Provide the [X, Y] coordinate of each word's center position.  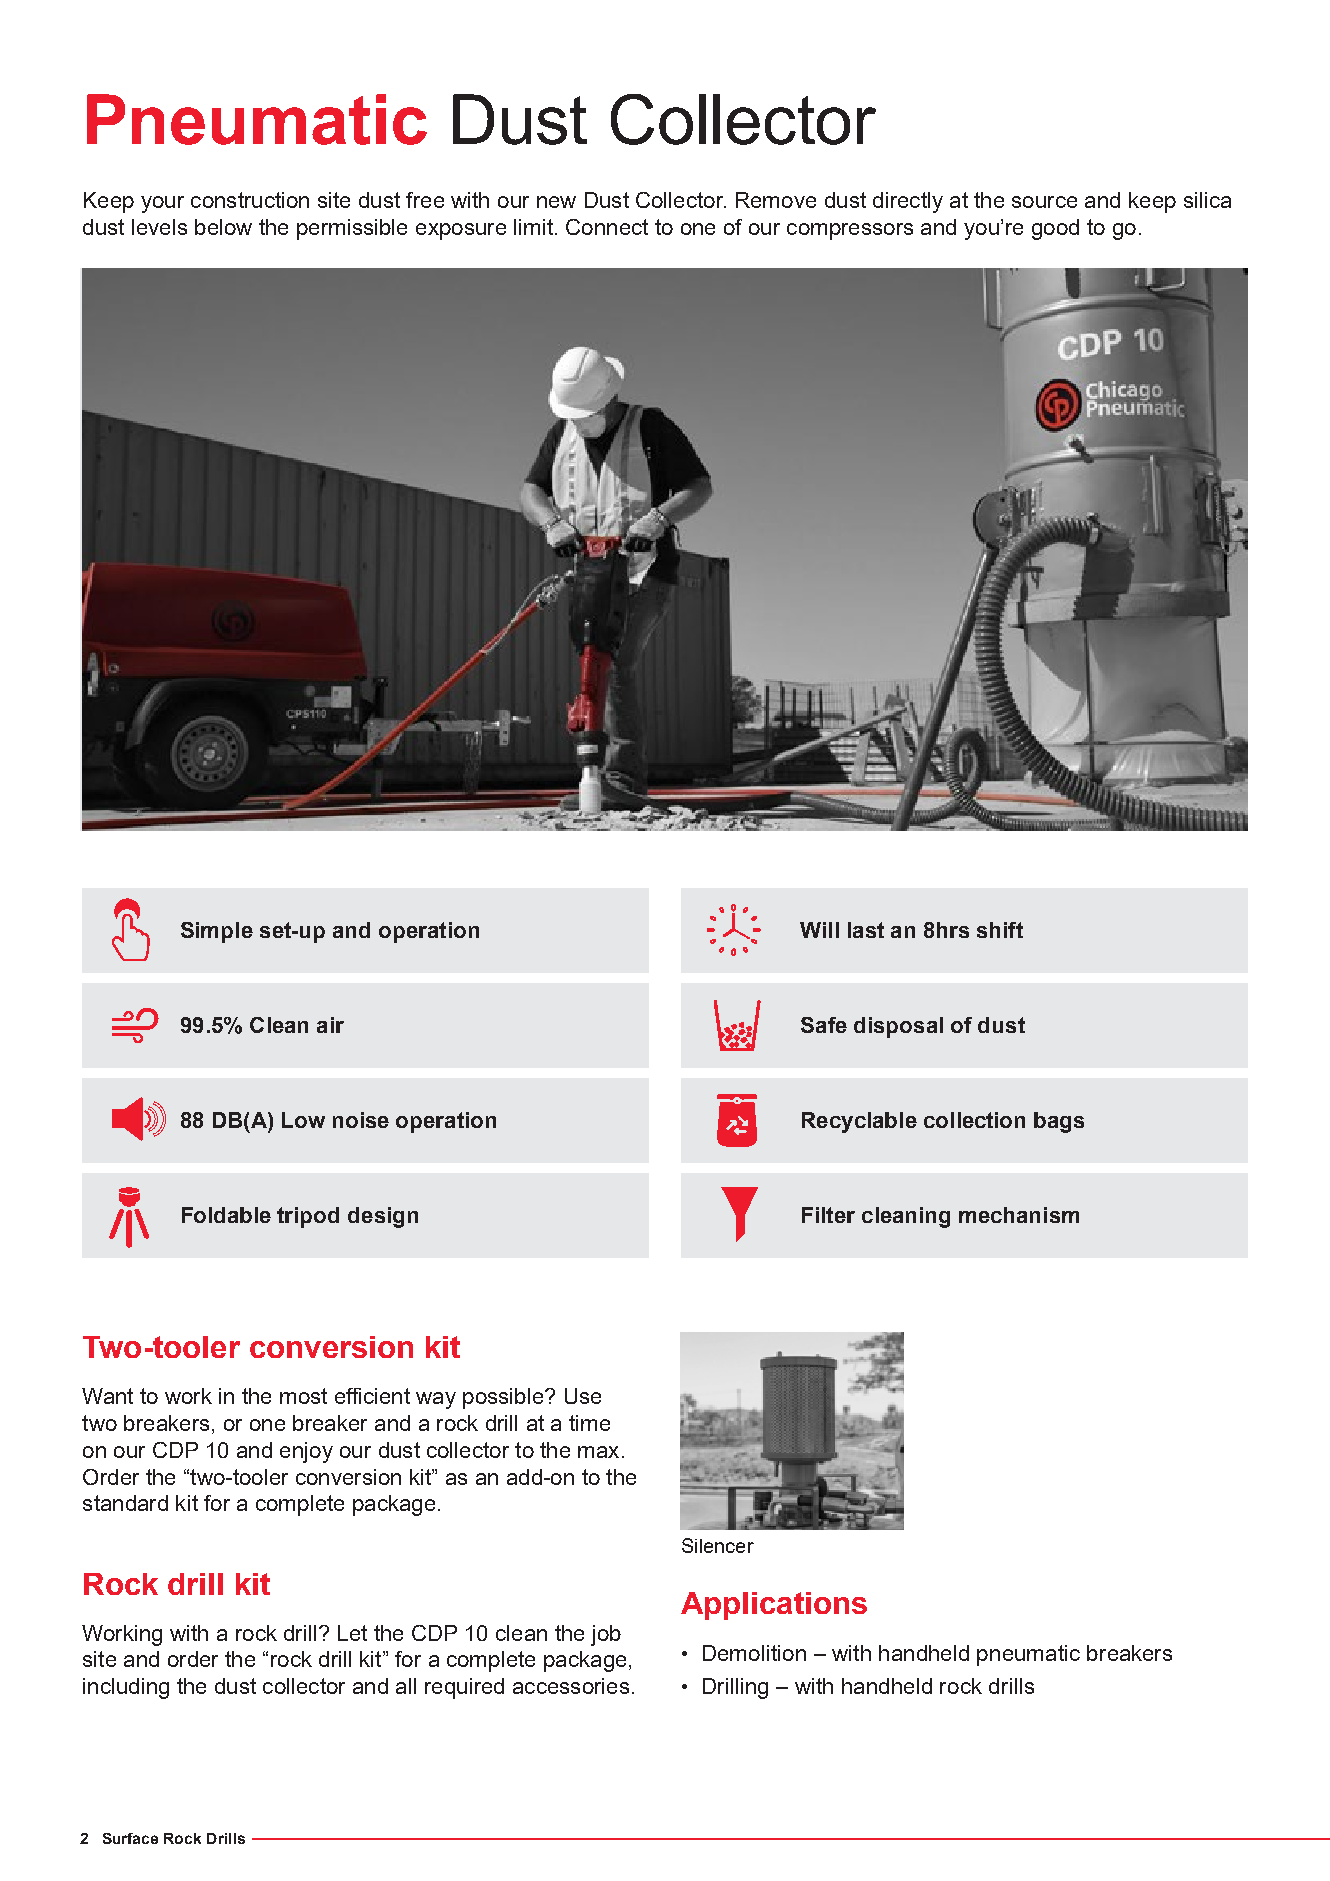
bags [1059, 1122]
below [223, 227]
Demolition [754, 1653]
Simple [217, 932]
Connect [607, 227]
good [1055, 229]
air [330, 1025]
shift [1000, 930]
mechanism [1019, 1215]
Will [819, 930]
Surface [130, 1838]
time [589, 1423]
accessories [571, 1686]
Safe [824, 1025]
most [303, 1396]
